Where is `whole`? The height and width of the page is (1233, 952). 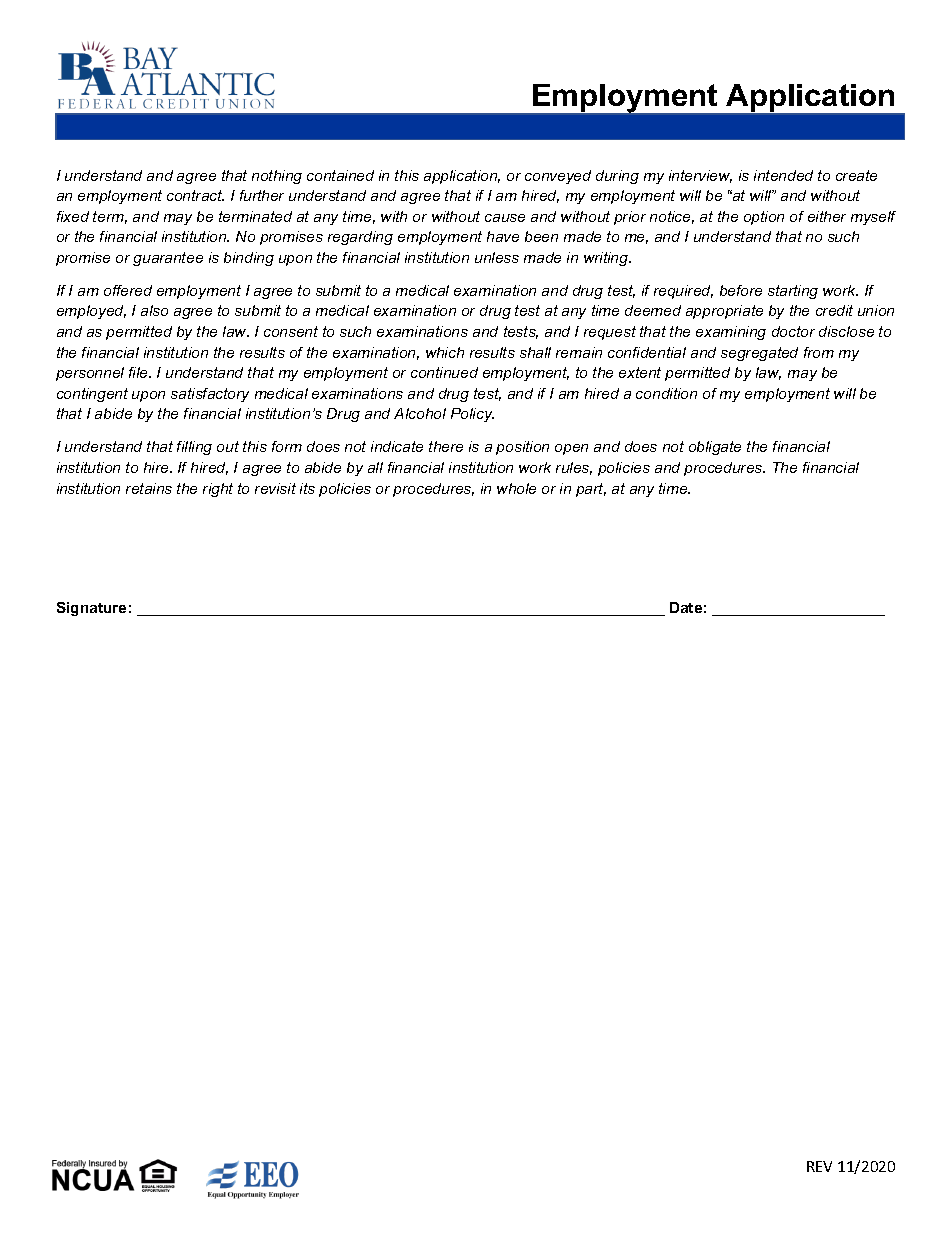 whole is located at coordinates (516, 488).
